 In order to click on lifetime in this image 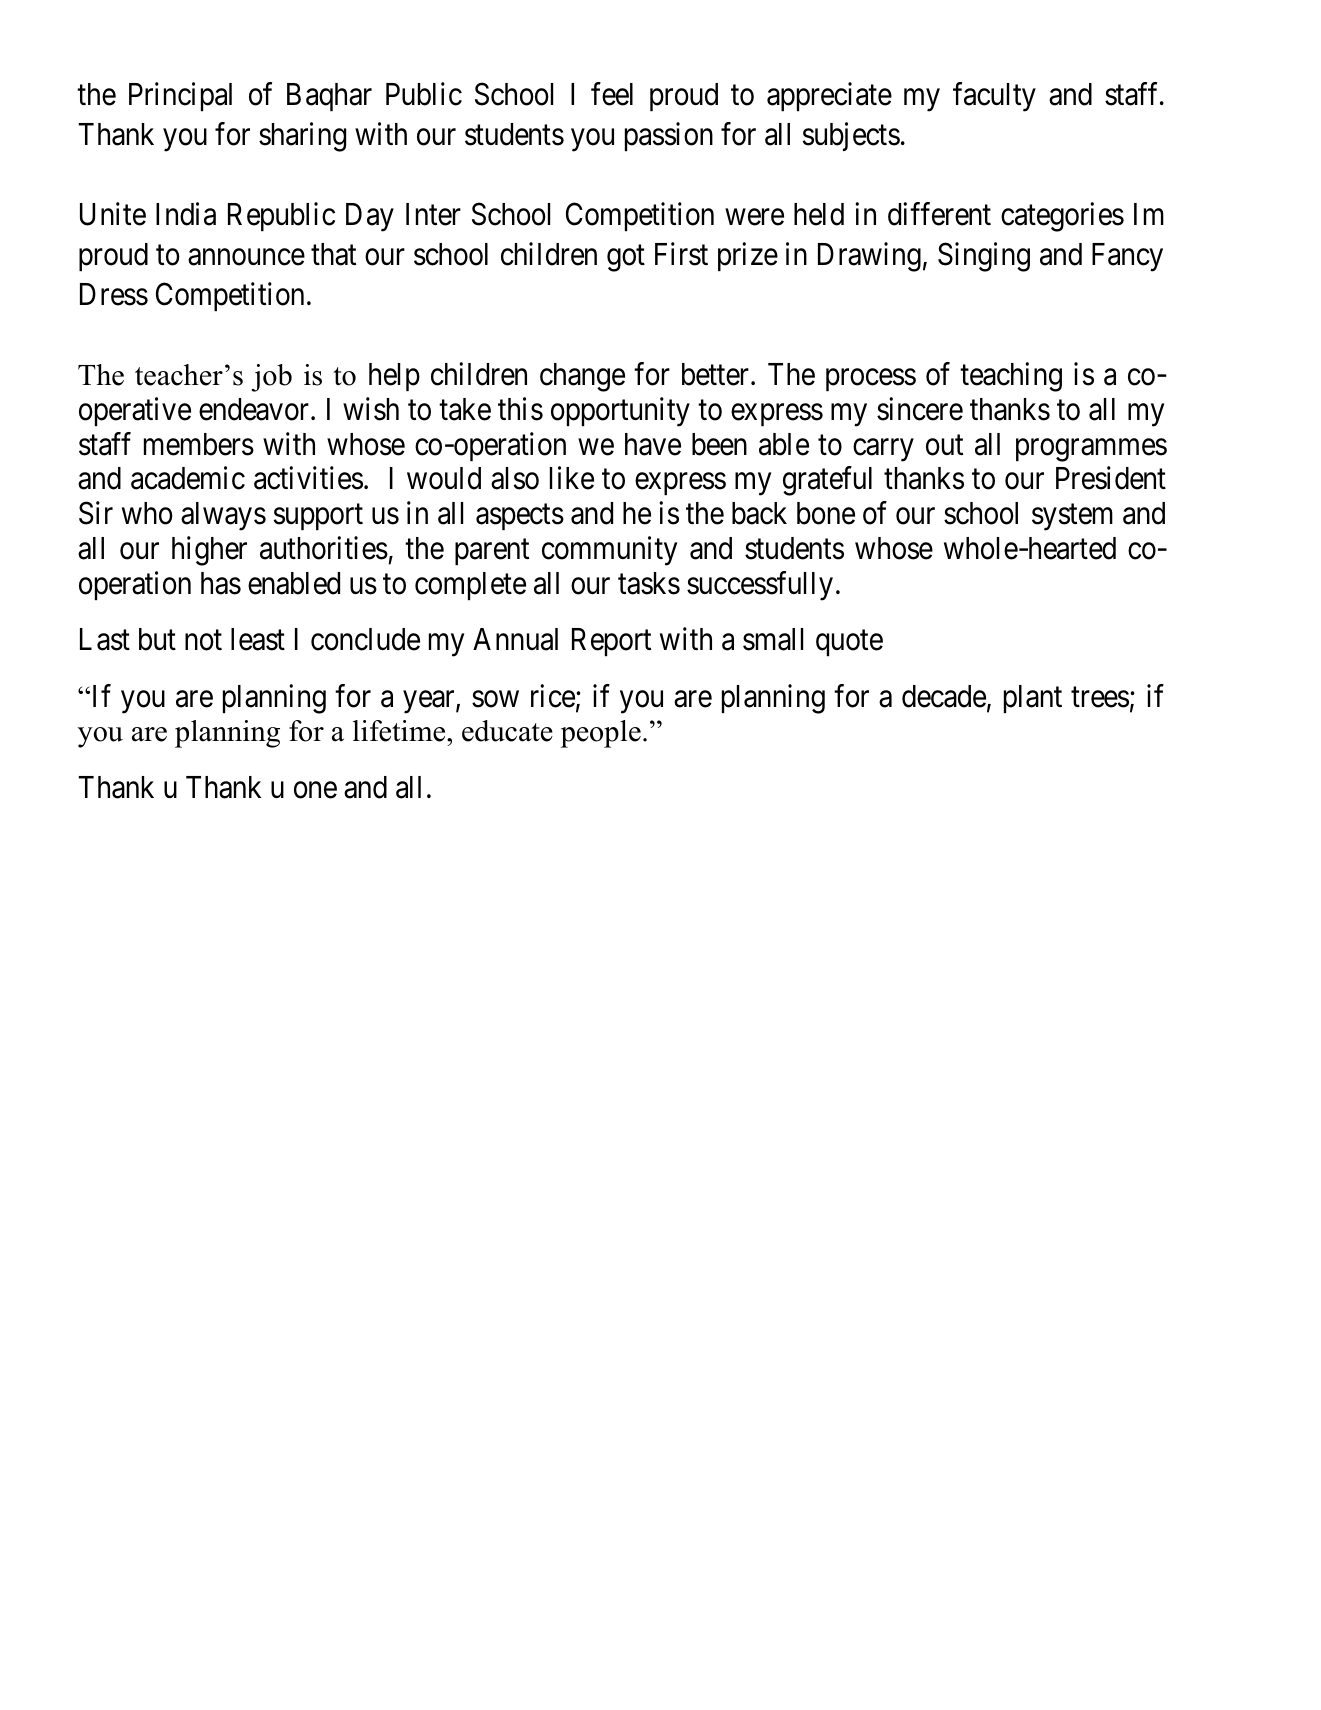, I will do `click(400, 731)`.
